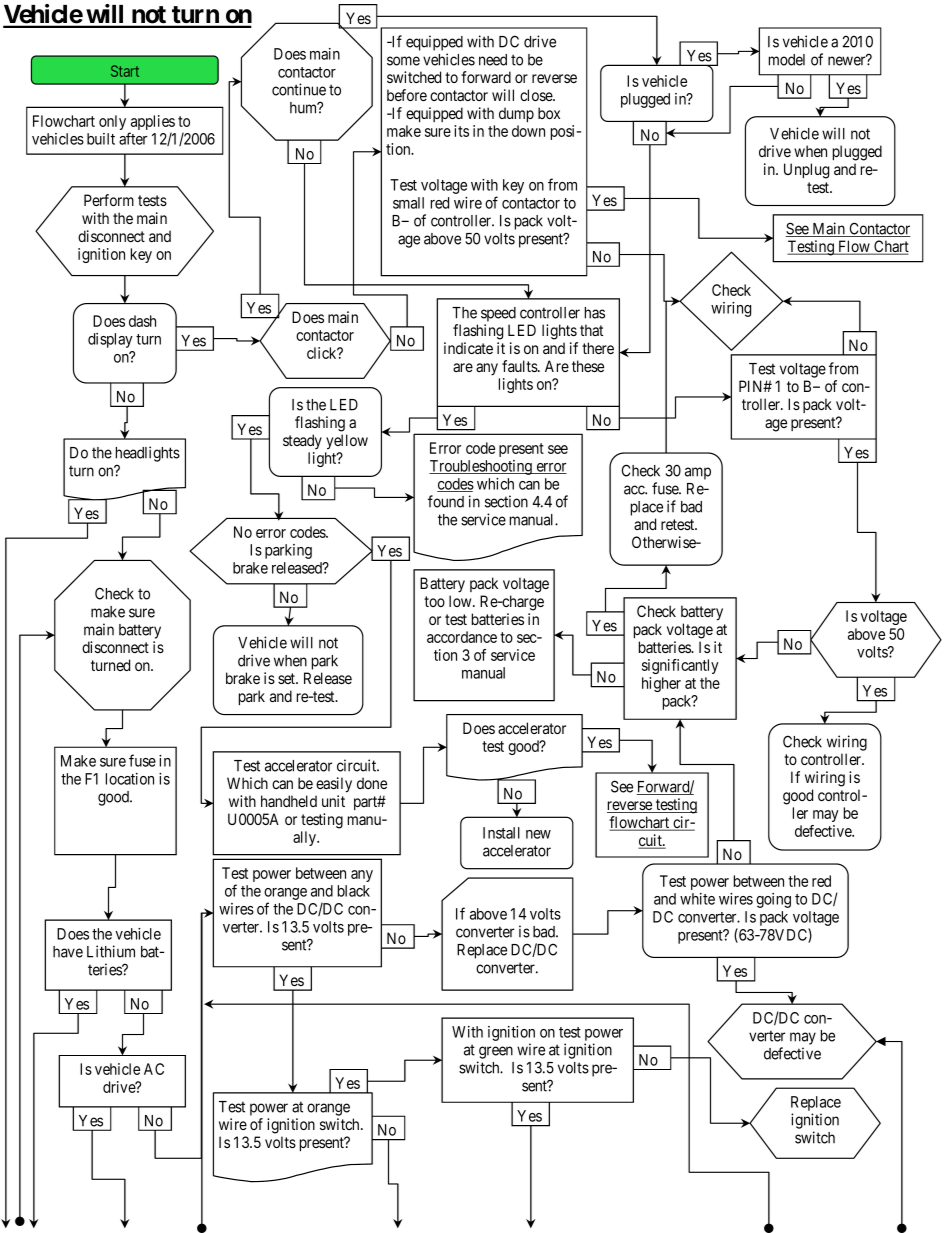  Describe the element at coordinates (787, 60) in the page. I see `model` at that location.
